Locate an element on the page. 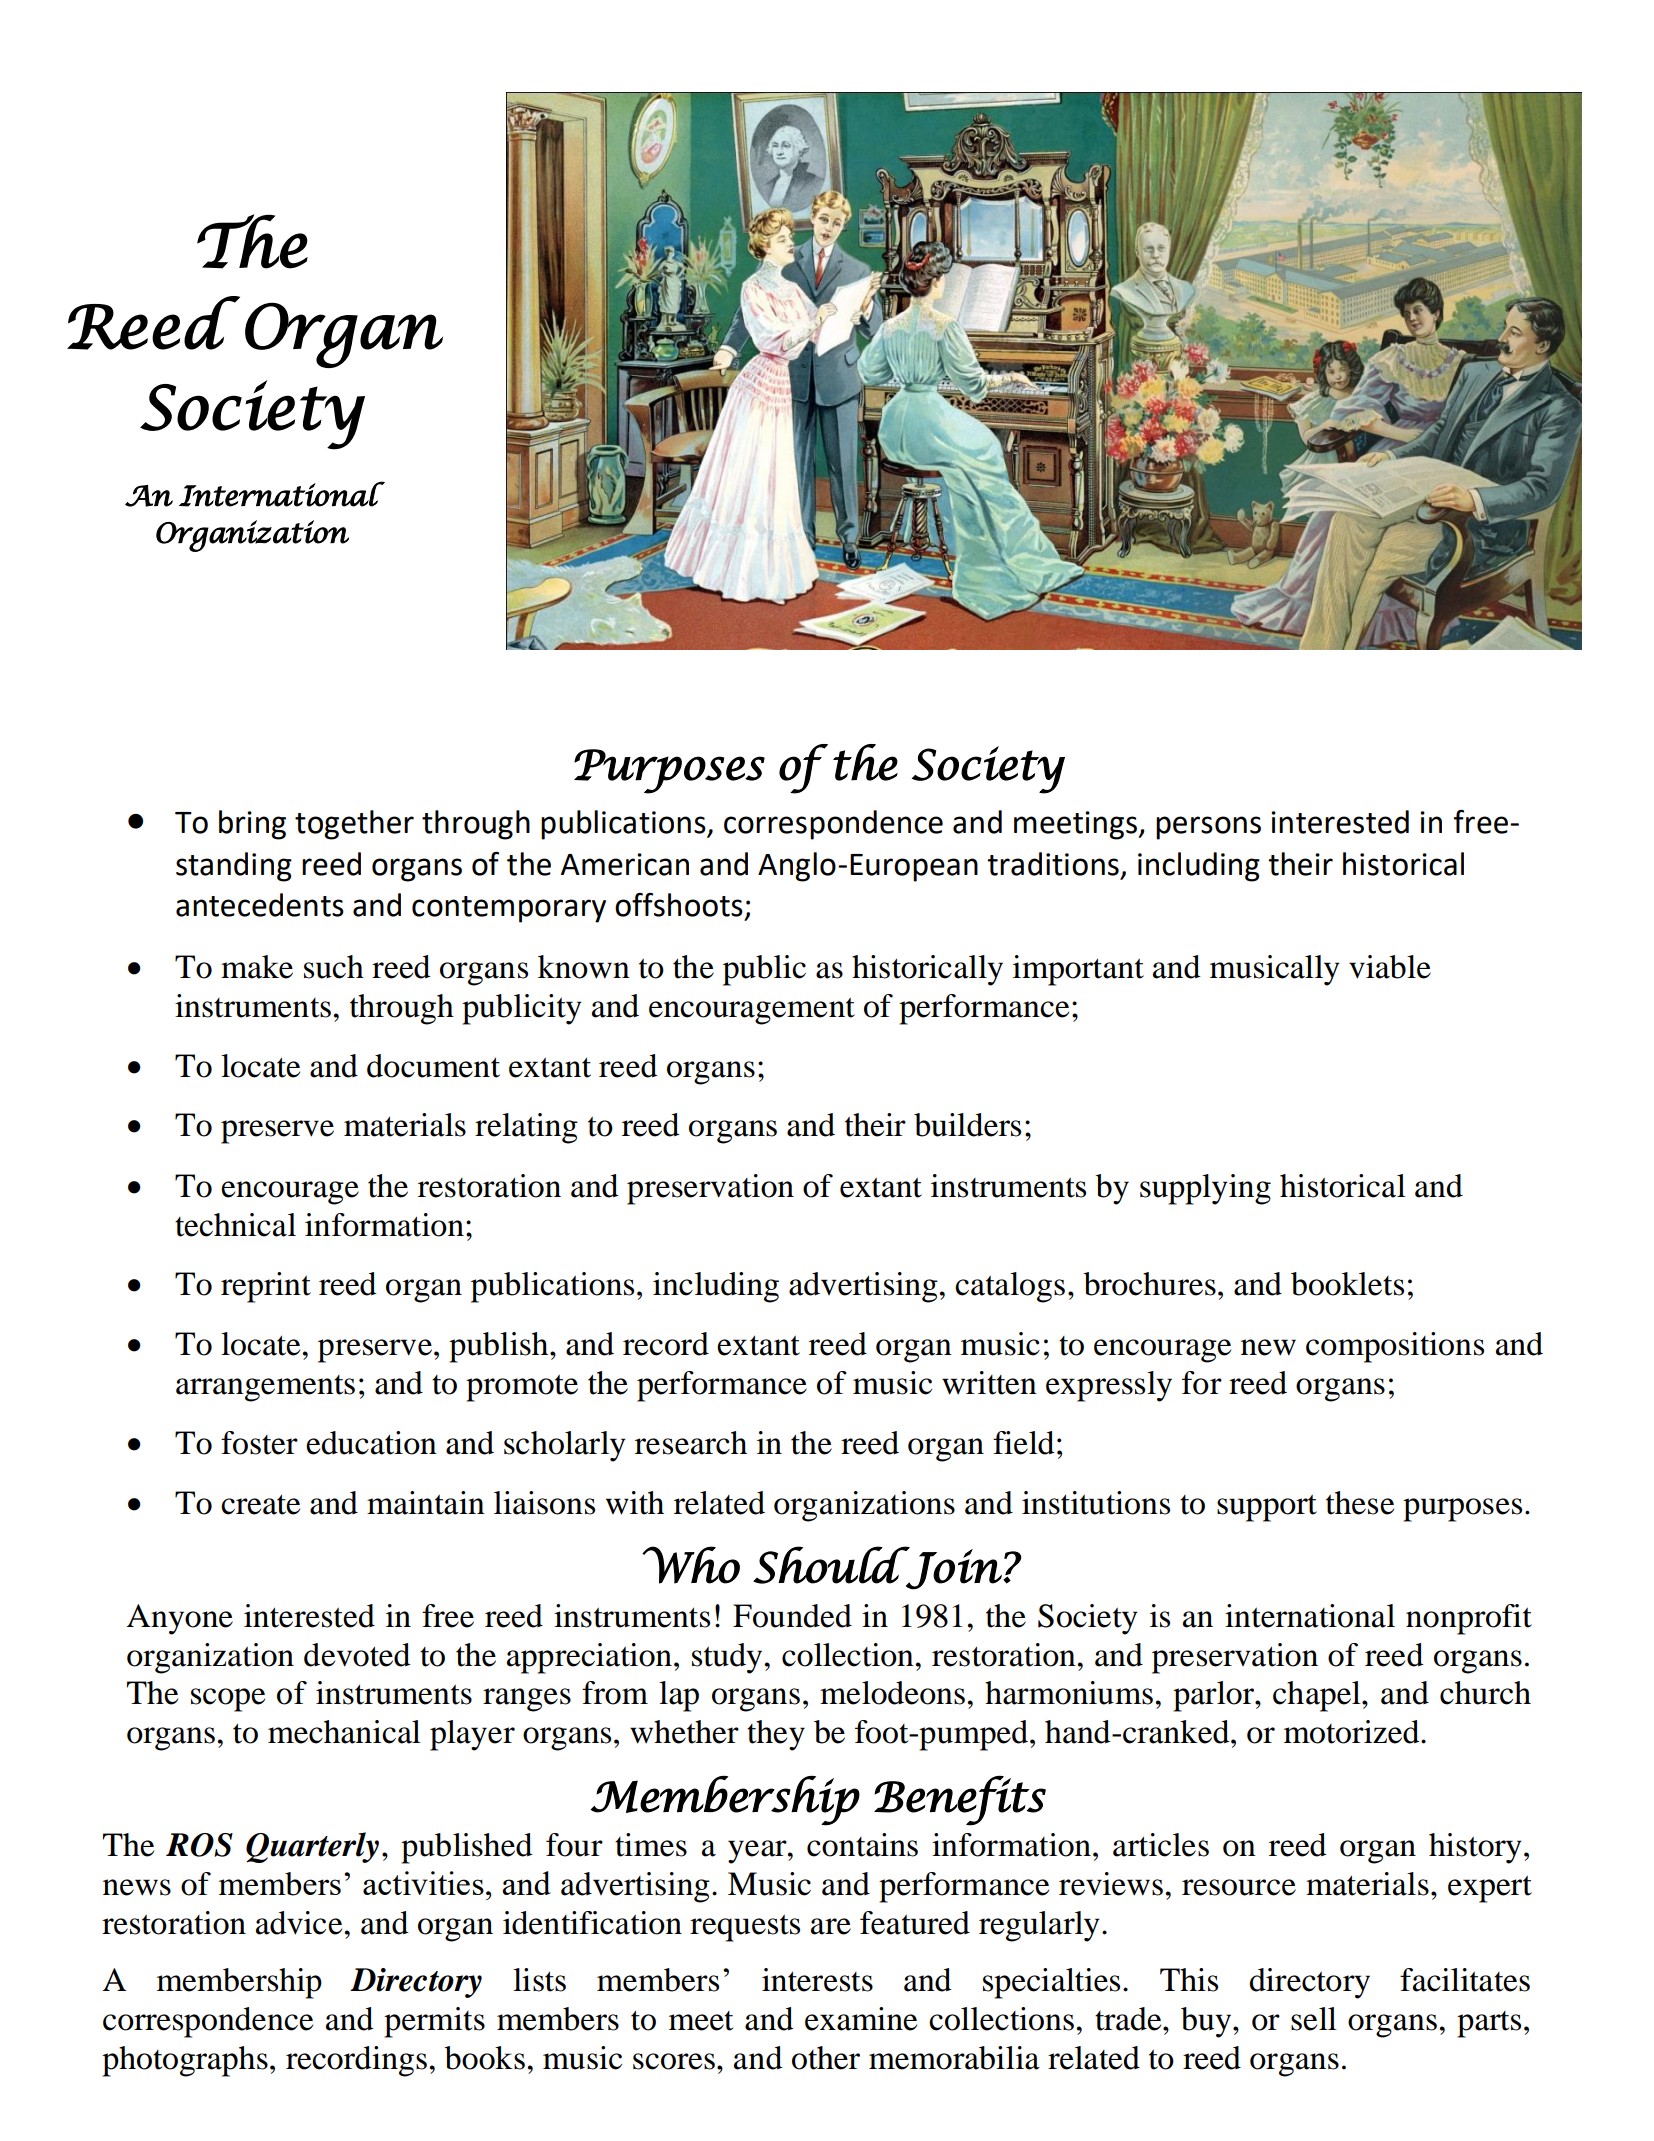 The height and width of the document is (2141, 1654). builders is located at coordinates (967, 1125).
